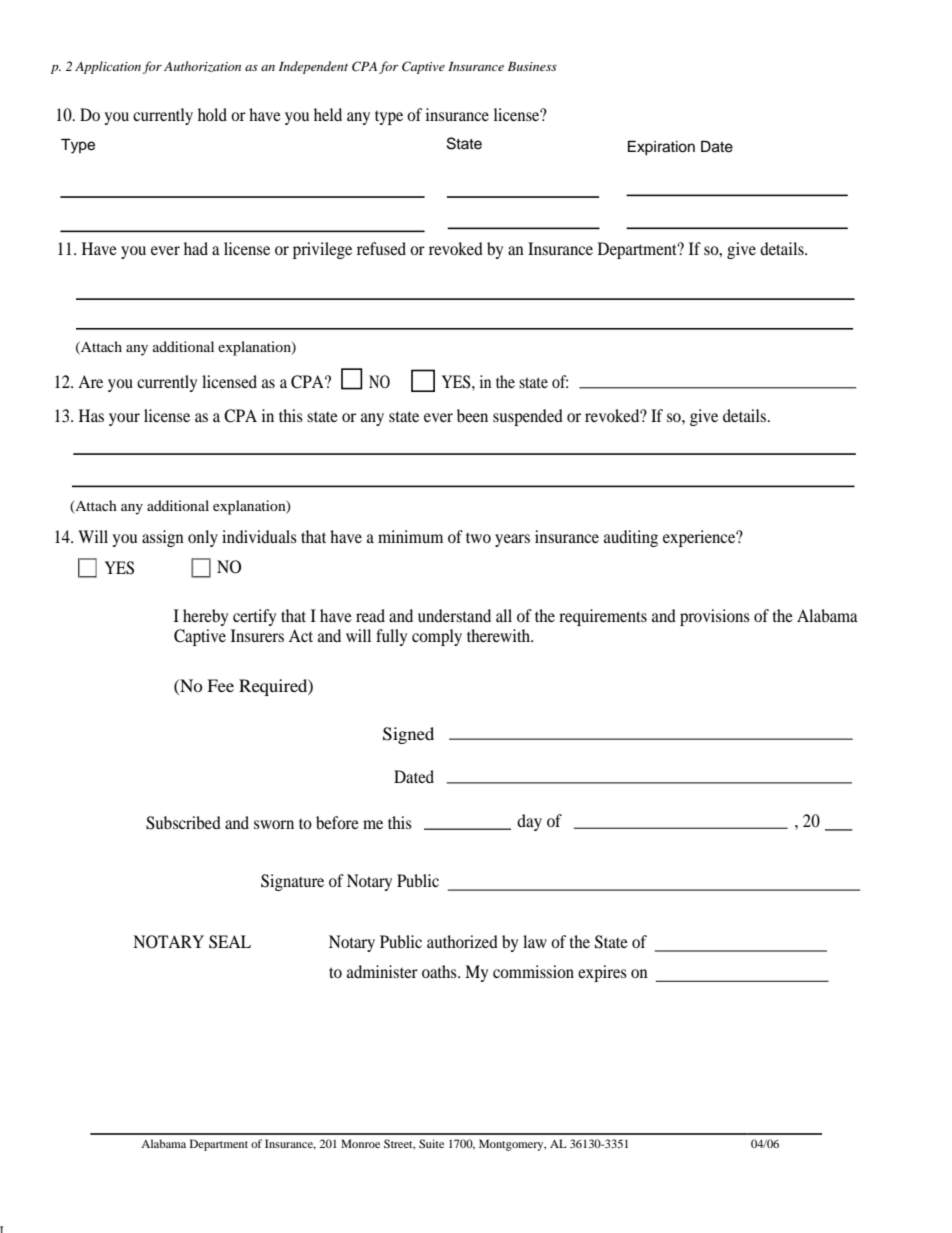 The image size is (952, 1233). Describe the element at coordinates (205, 617) in the image. I see `hereby` at that location.
